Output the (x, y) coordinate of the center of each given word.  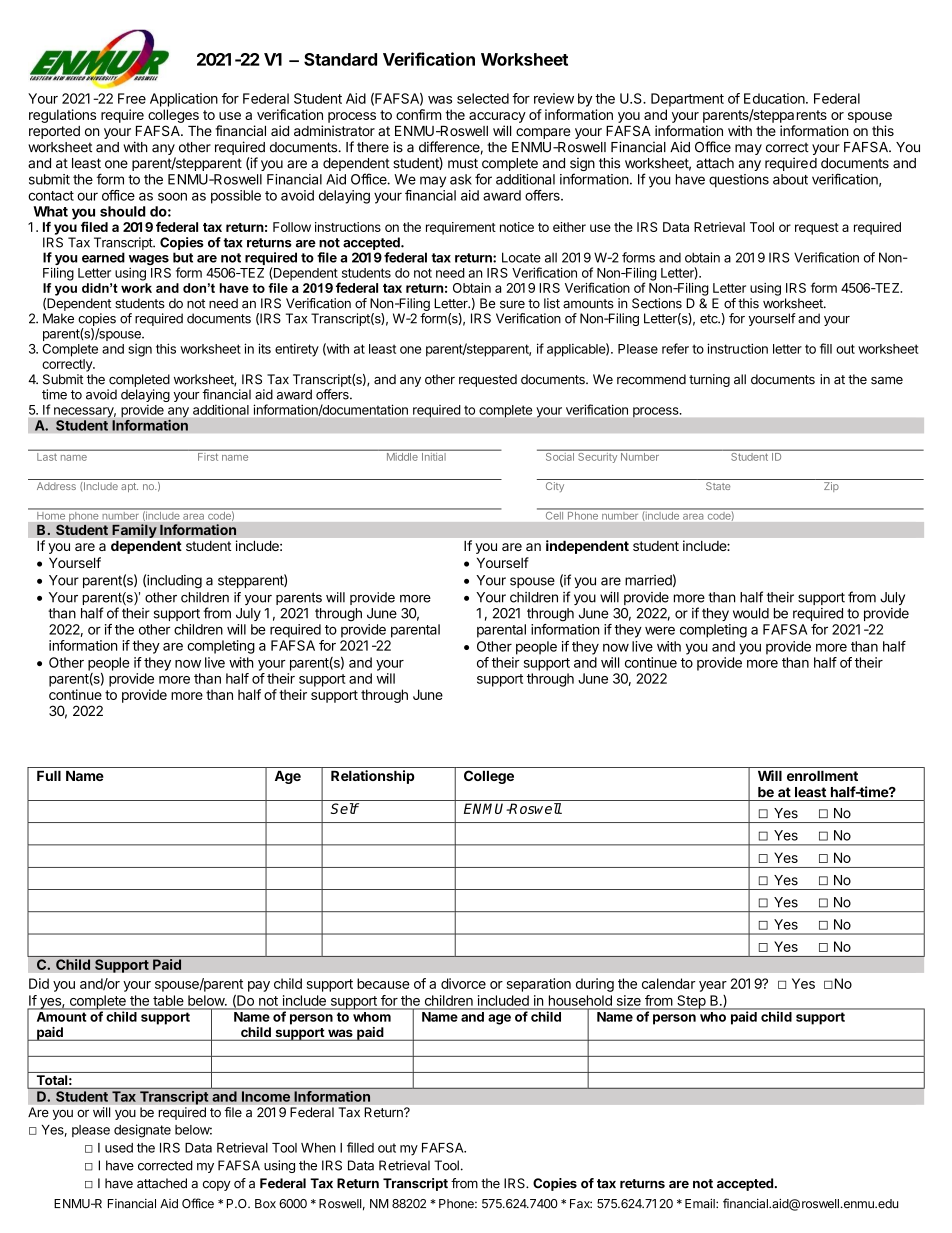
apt (129, 487)
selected (483, 98)
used (119, 1148)
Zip (831, 487)
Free (132, 98)
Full (49, 776)
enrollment (822, 776)
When (318, 1148)
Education (775, 98)
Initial (432, 457)
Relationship (373, 777)
